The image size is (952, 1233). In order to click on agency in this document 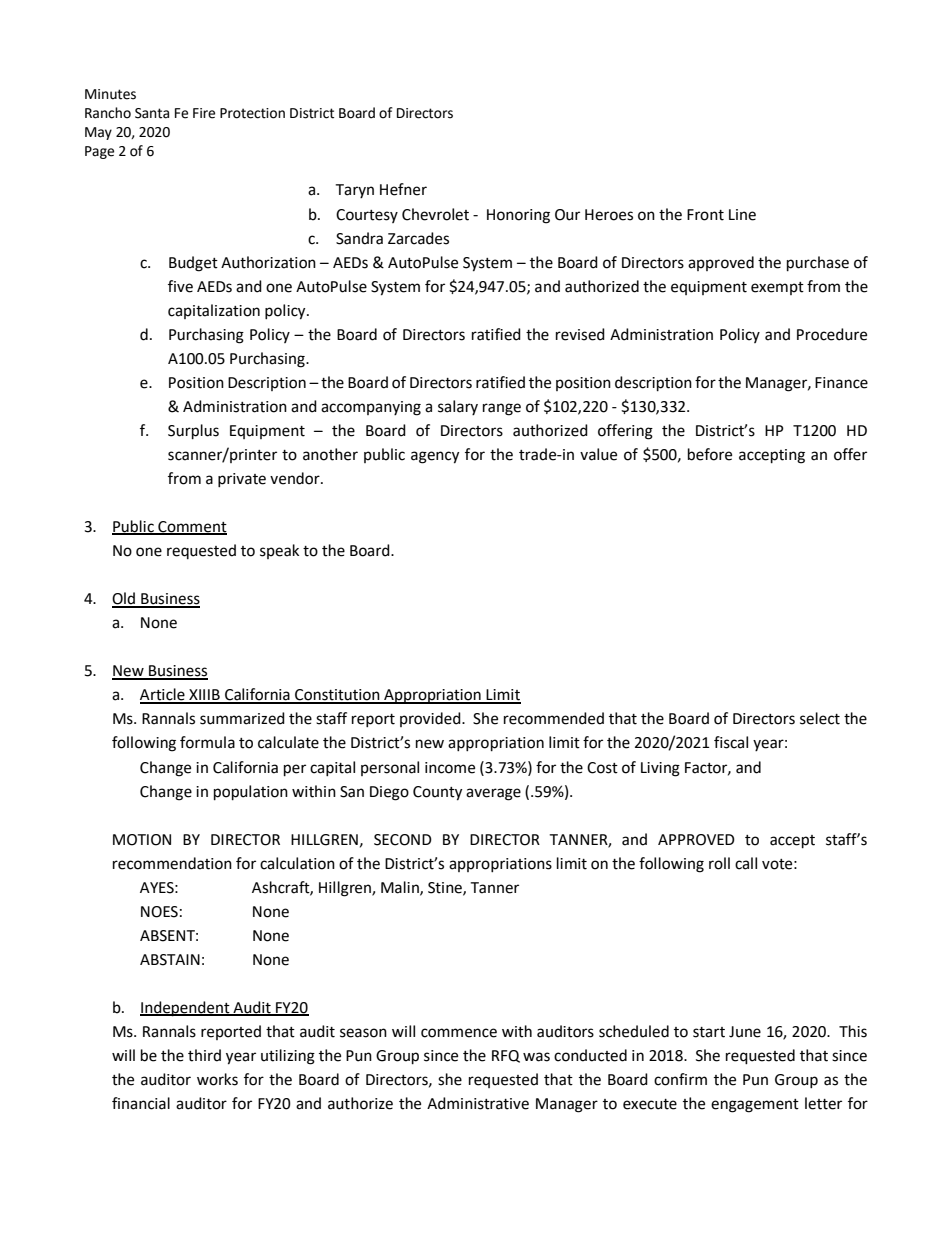, I will do `click(435, 457)`.
